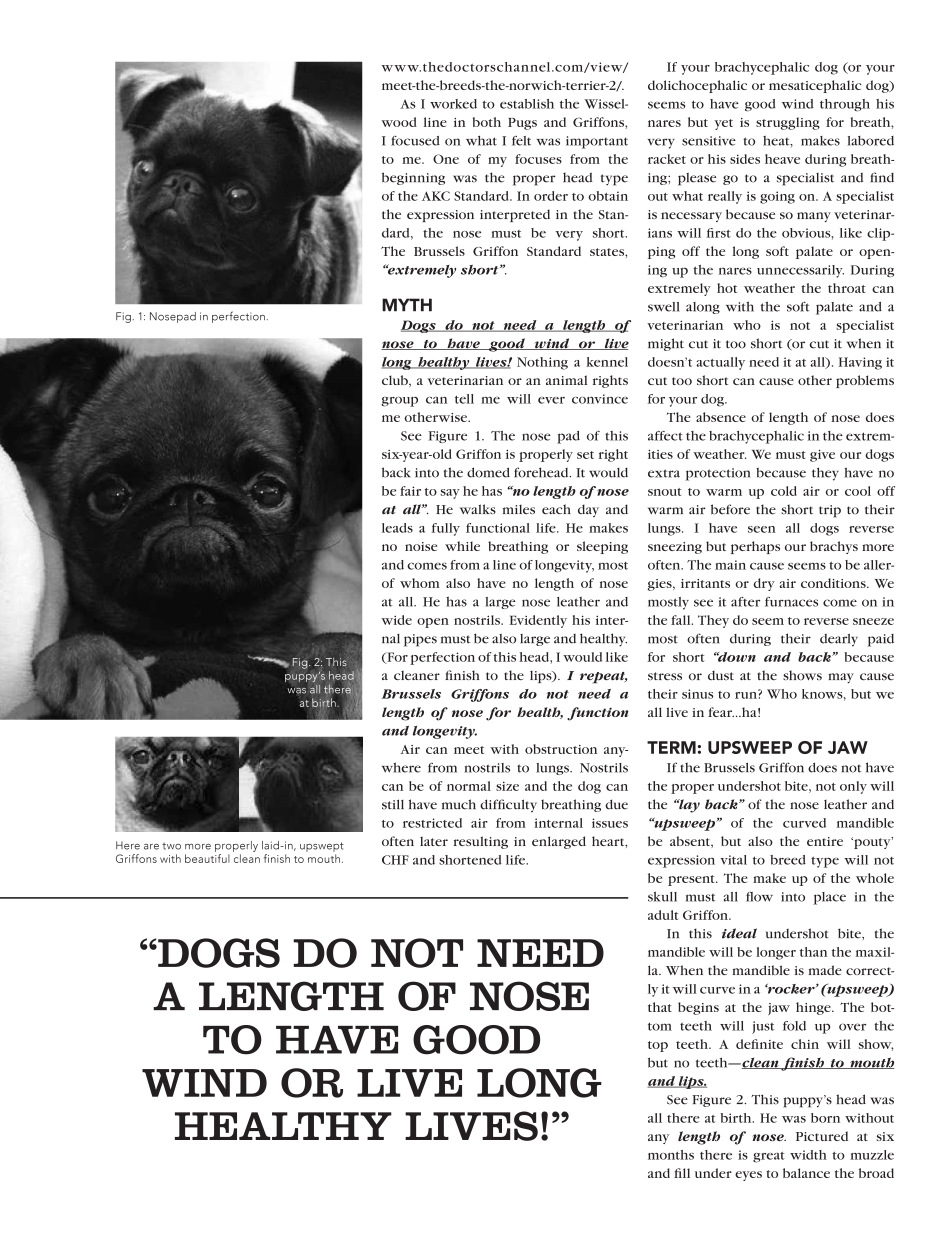  Describe the element at coordinates (399, 401) in the image. I see `group` at that location.
